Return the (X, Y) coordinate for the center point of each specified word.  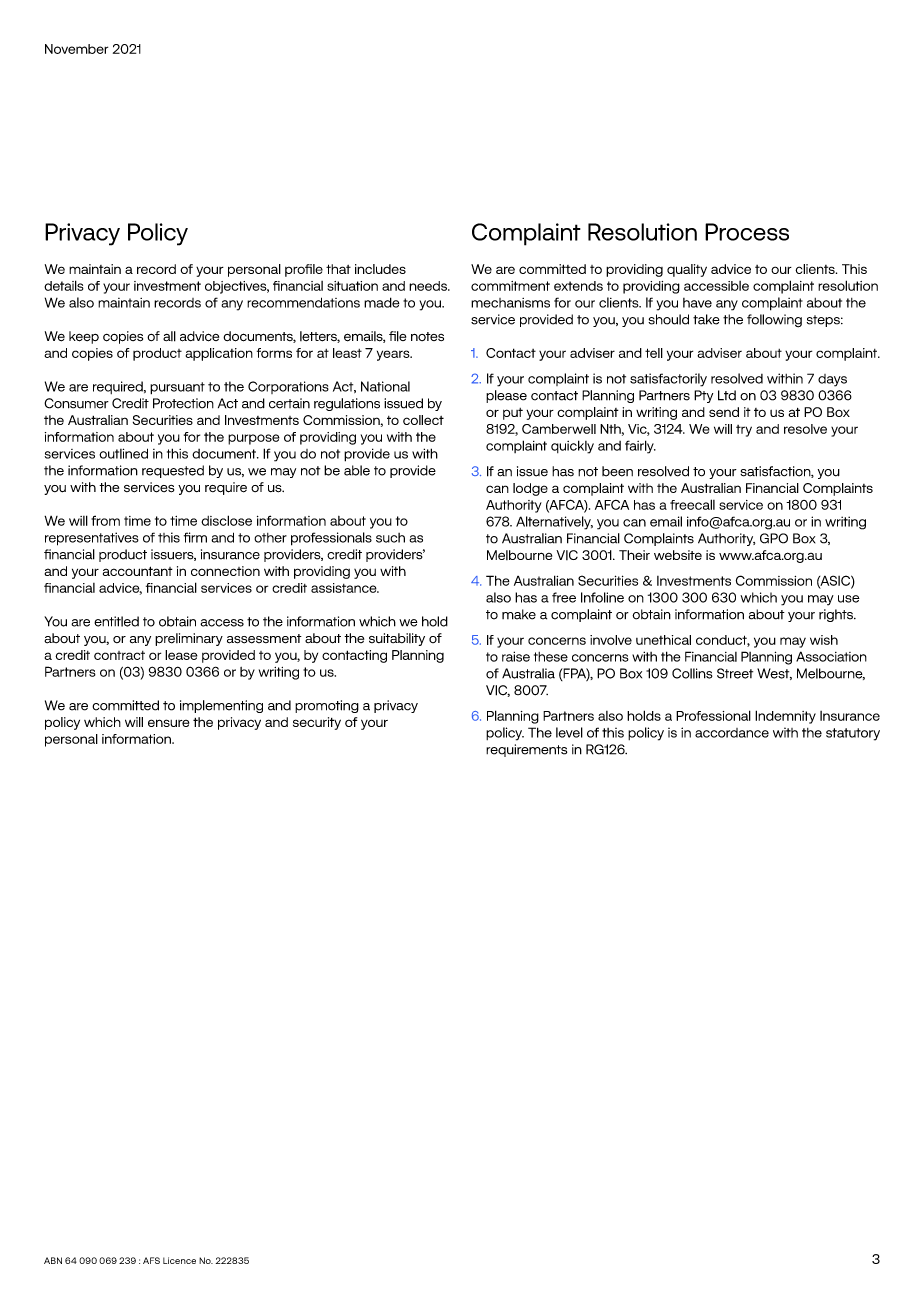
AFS (151, 1260)
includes (380, 269)
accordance (732, 733)
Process (747, 232)
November (76, 49)
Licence (179, 1260)
